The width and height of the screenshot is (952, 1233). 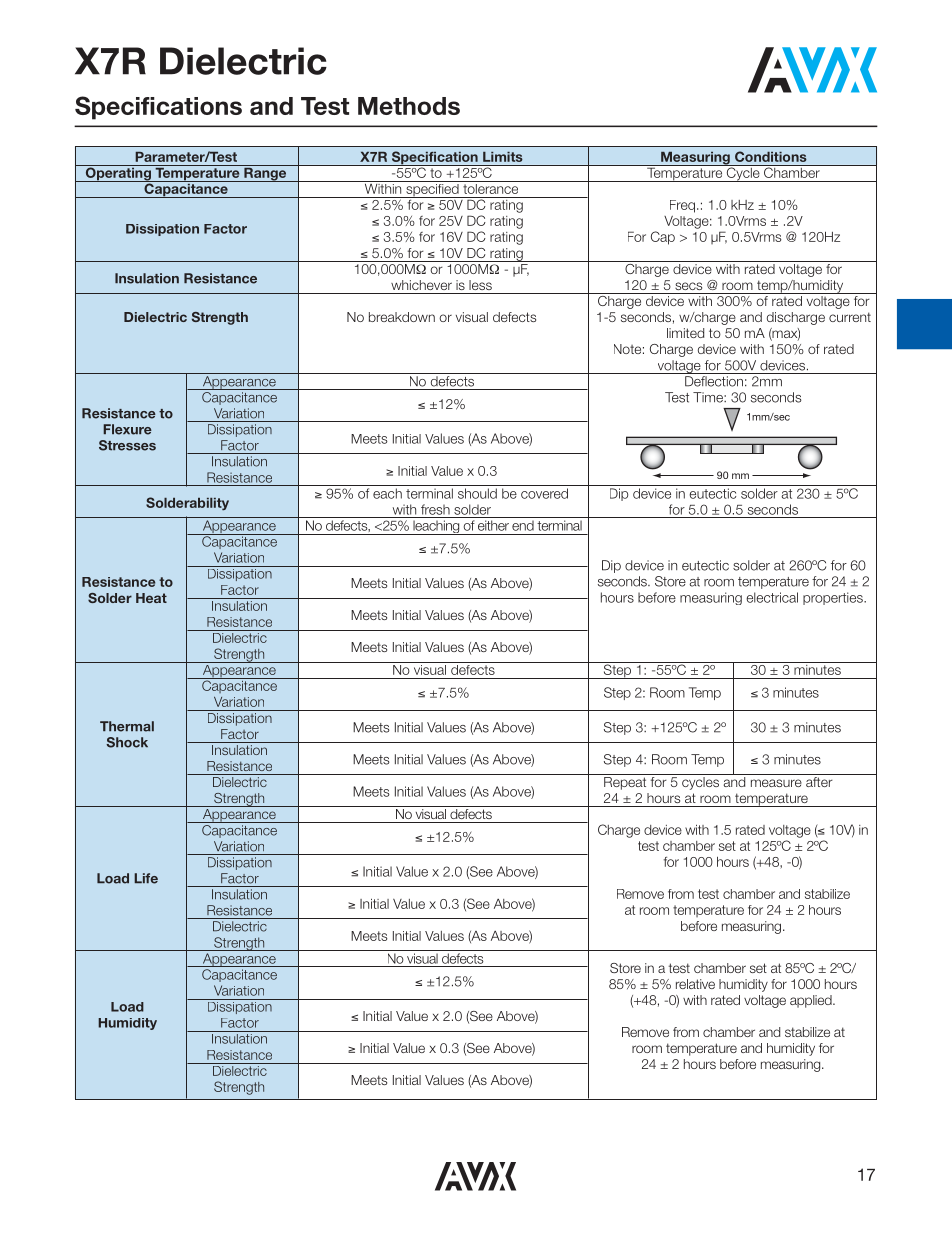 I want to click on Stresses, so click(x=127, y=445).
